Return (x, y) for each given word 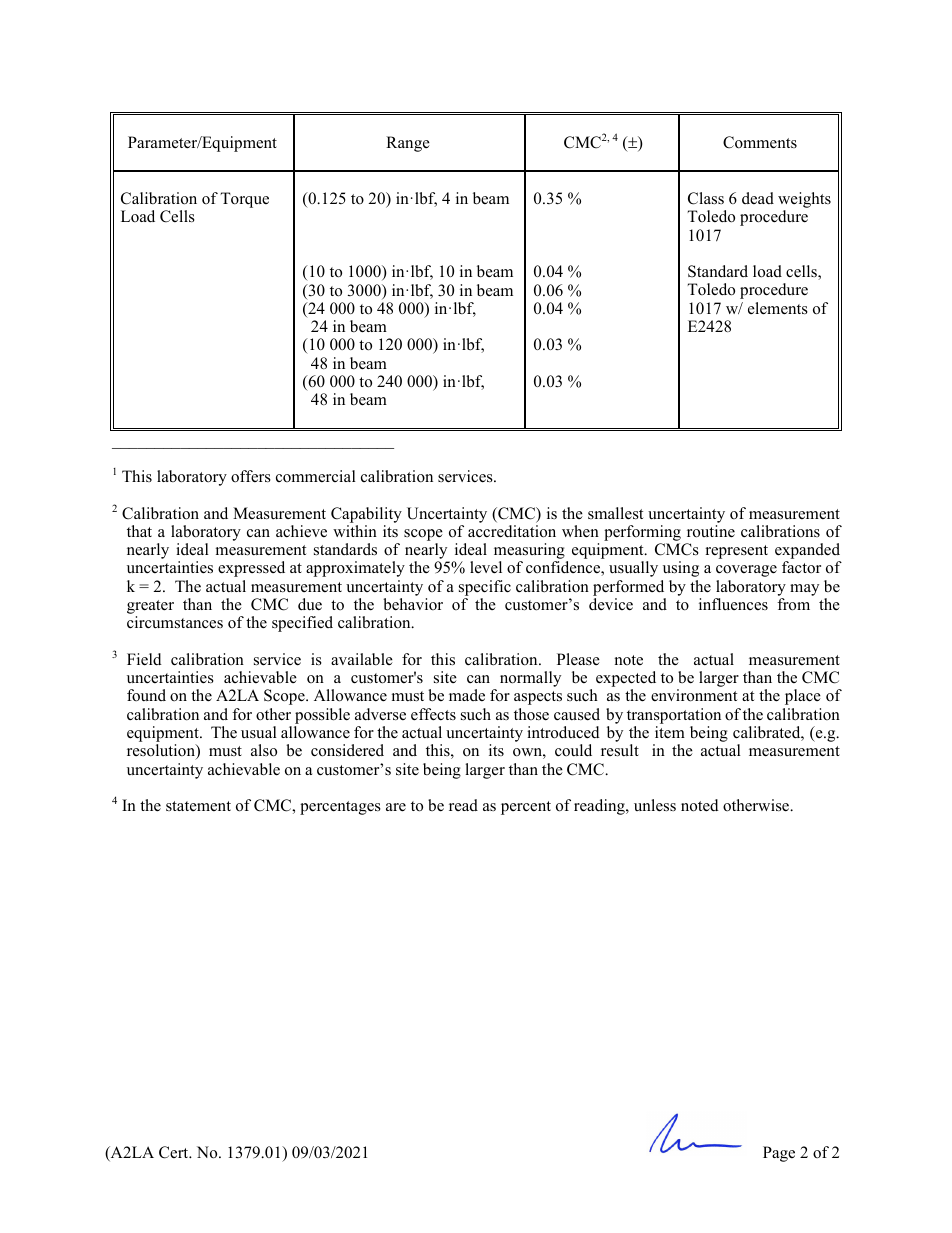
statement (198, 806)
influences (733, 604)
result (620, 750)
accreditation (512, 531)
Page (779, 1154)
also (264, 750)
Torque (244, 200)
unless (655, 805)
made (467, 695)
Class (706, 198)
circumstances (175, 622)
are (396, 807)
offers (251, 476)
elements (778, 308)
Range (408, 144)
